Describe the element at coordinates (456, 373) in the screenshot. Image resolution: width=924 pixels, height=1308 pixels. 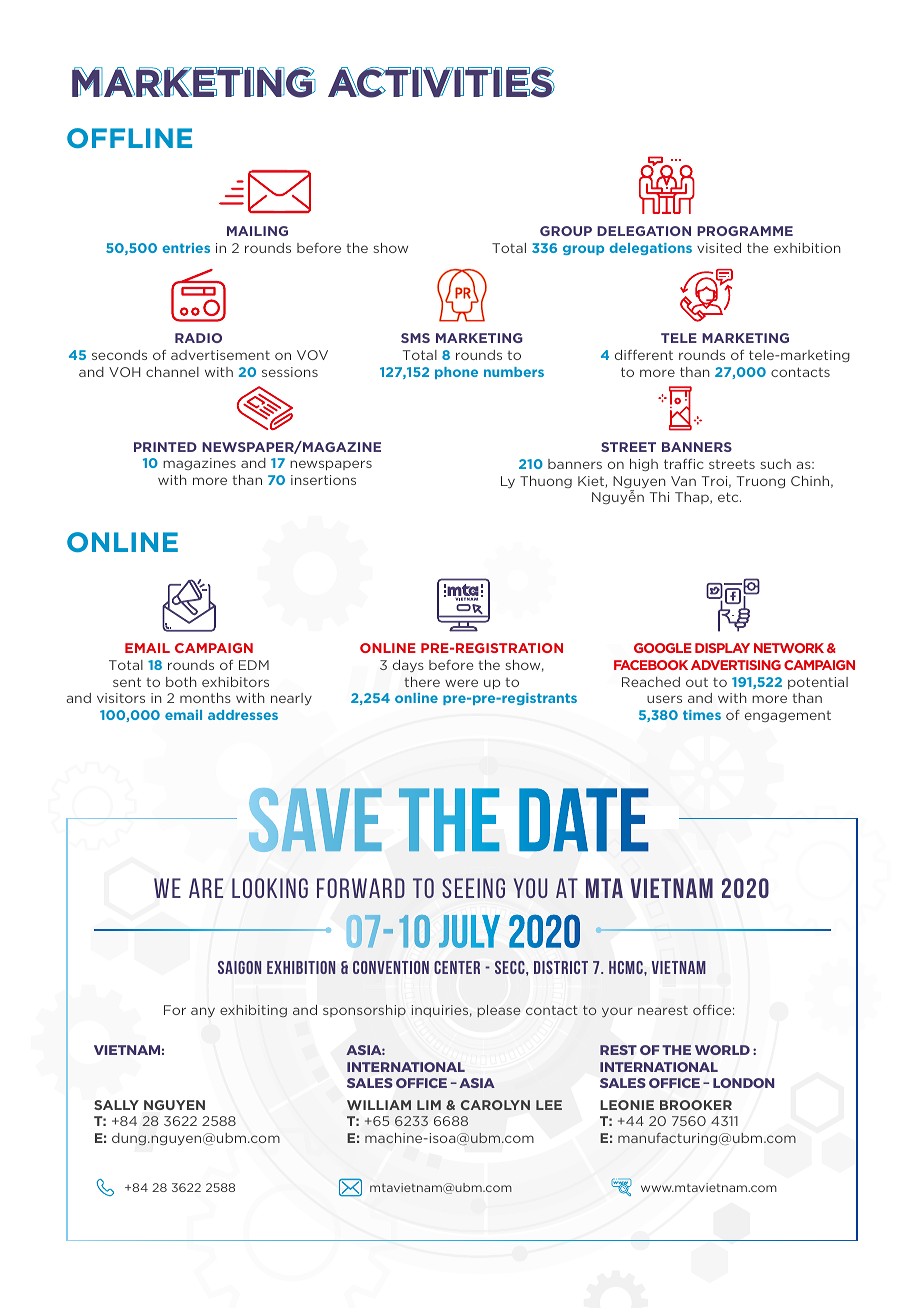
I see `phone` at that location.
